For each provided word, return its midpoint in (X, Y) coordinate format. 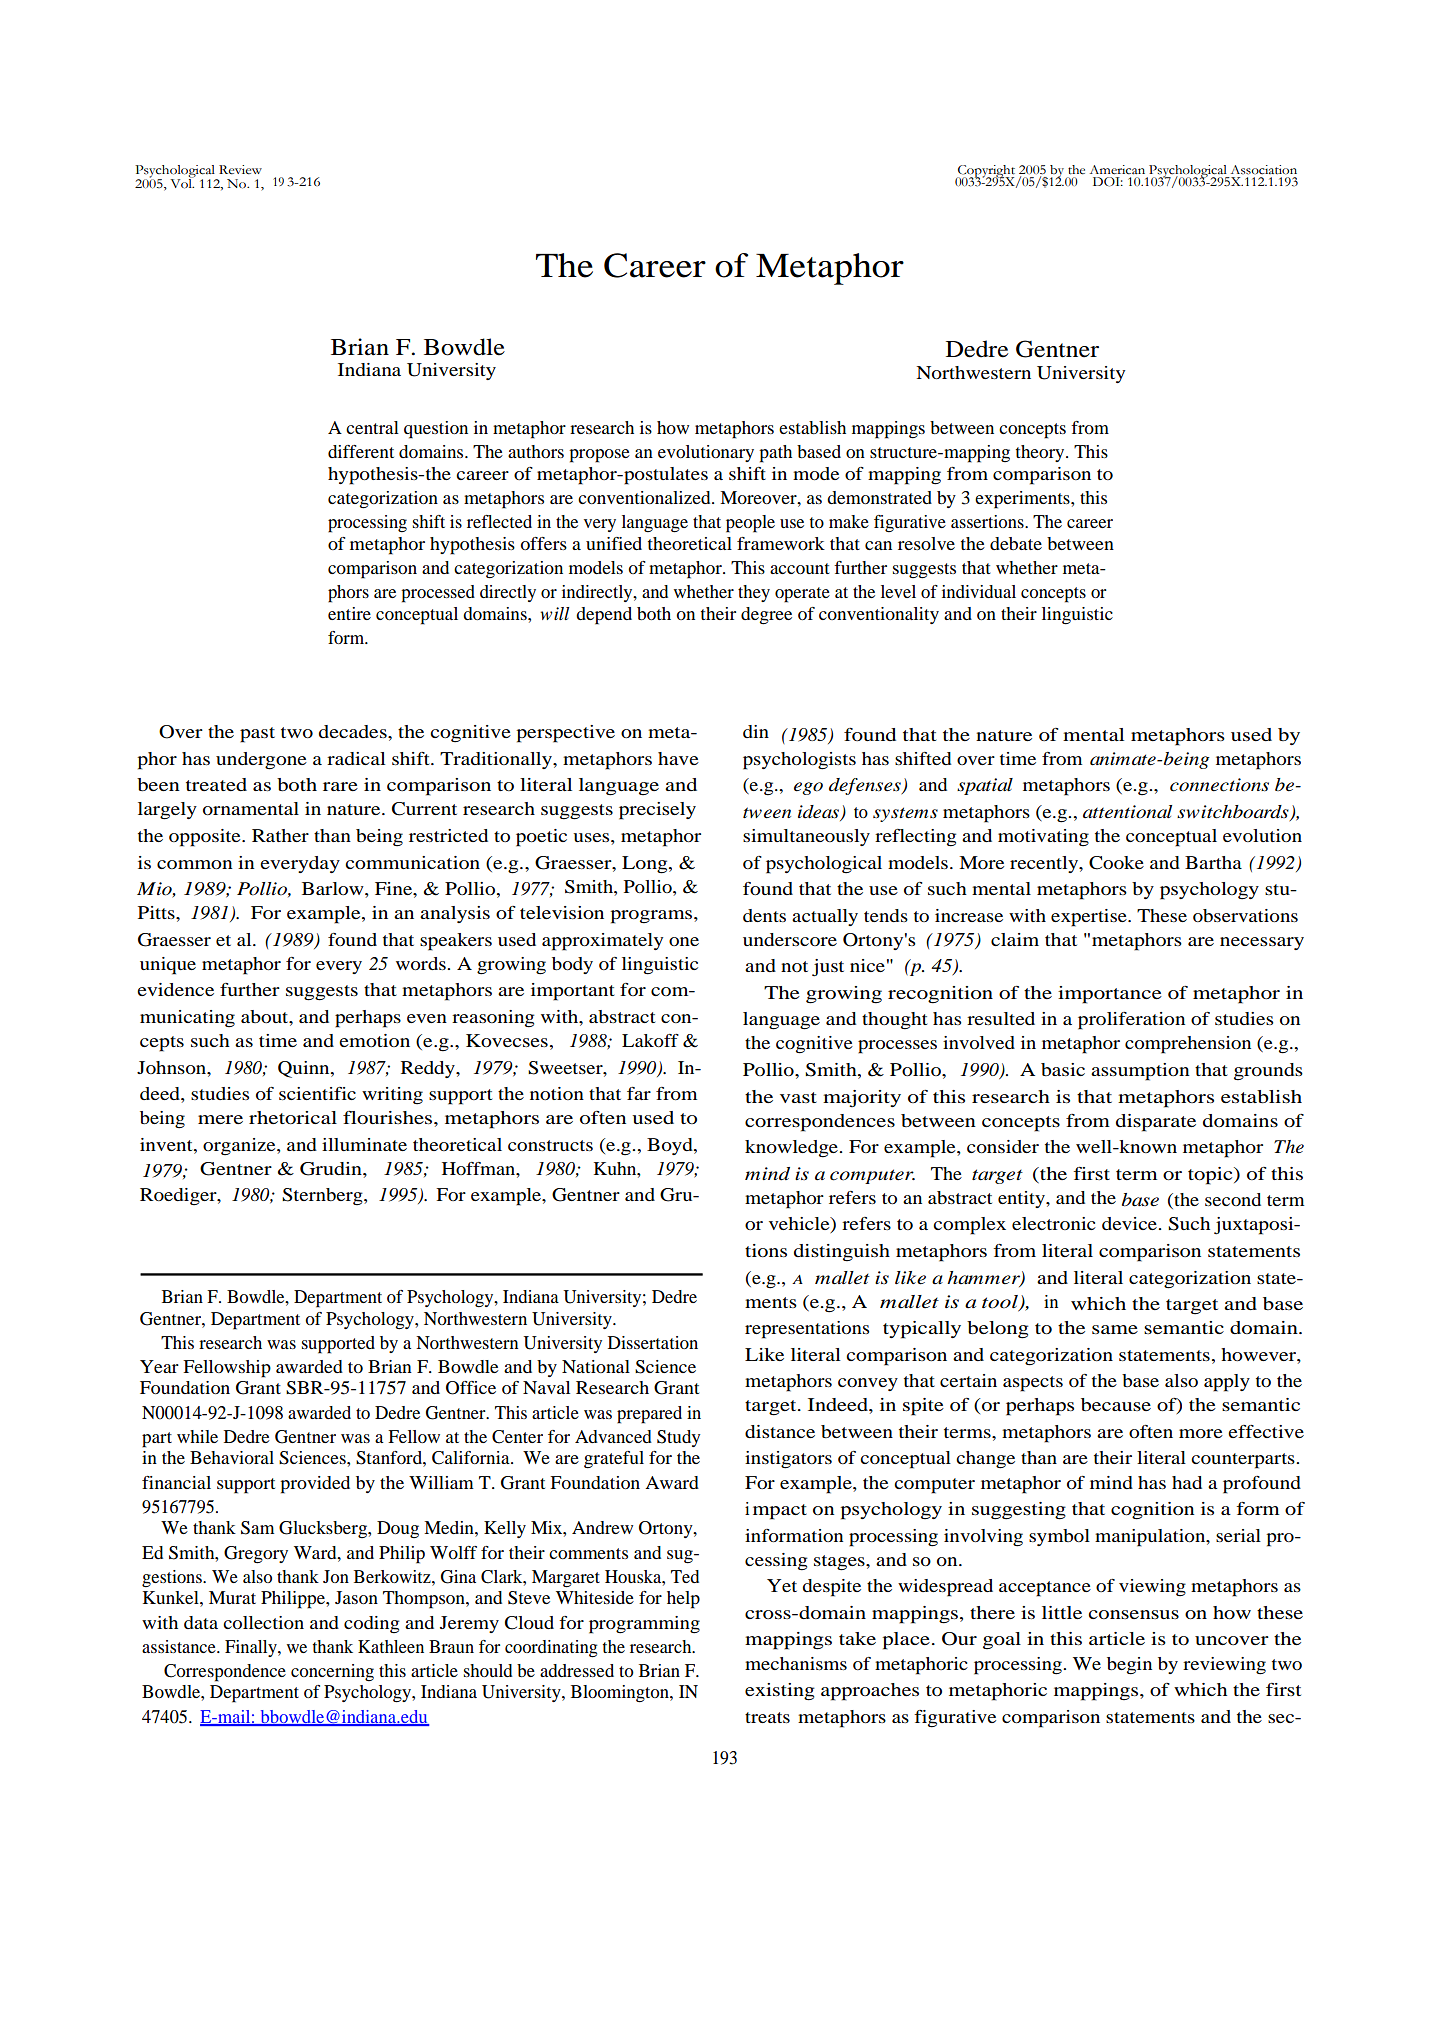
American (1117, 170)
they (754, 593)
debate (1016, 543)
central (372, 427)
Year (159, 1366)
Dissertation (653, 1342)
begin (1129, 1666)
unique (168, 966)
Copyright (985, 172)
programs (652, 917)
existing (780, 1692)
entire (349, 613)
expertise (1090, 918)
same (1115, 1329)
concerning (332, 1672)
